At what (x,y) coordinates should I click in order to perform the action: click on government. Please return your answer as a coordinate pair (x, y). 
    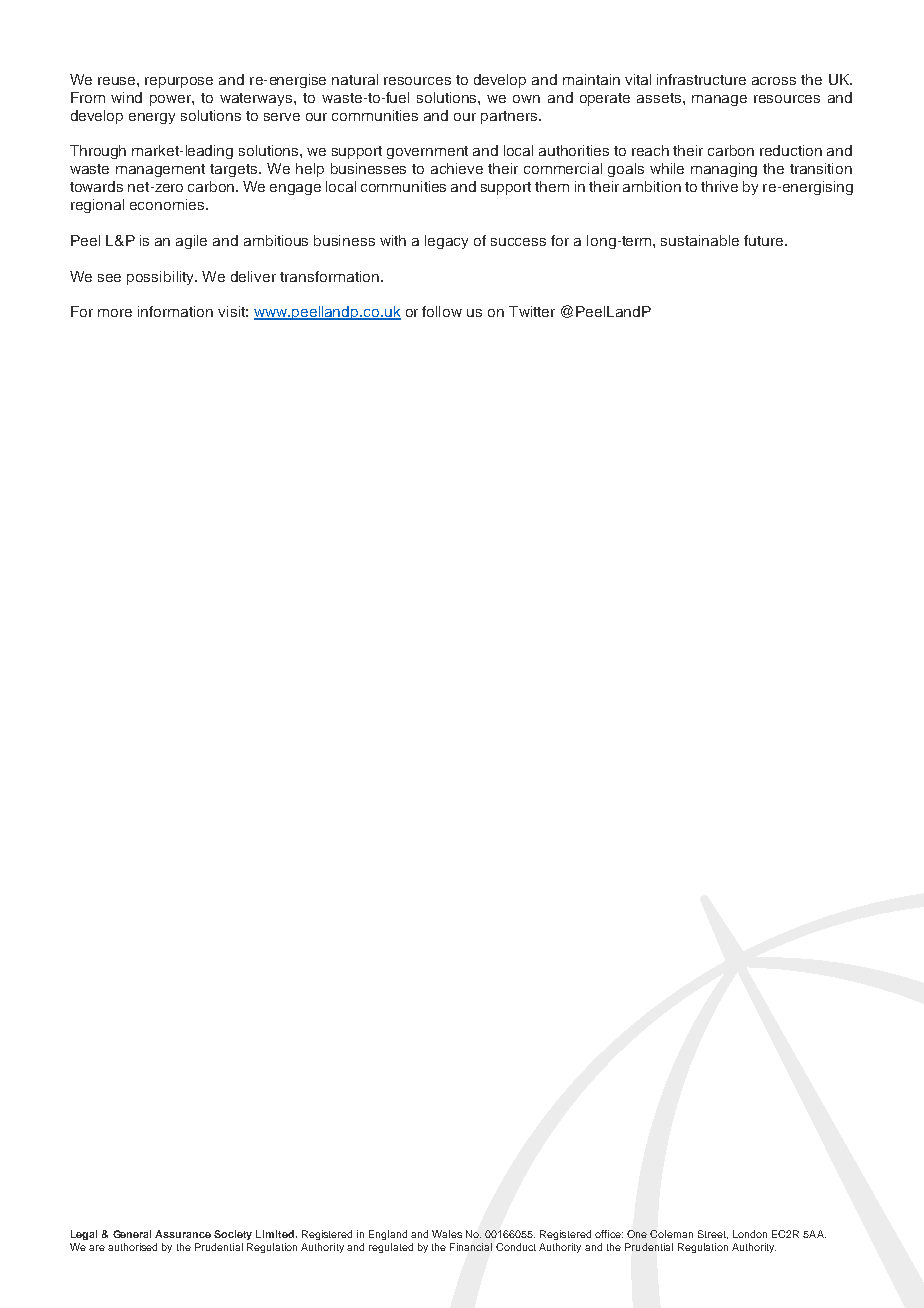
    Looking at the image, I should click on (427, 152).
